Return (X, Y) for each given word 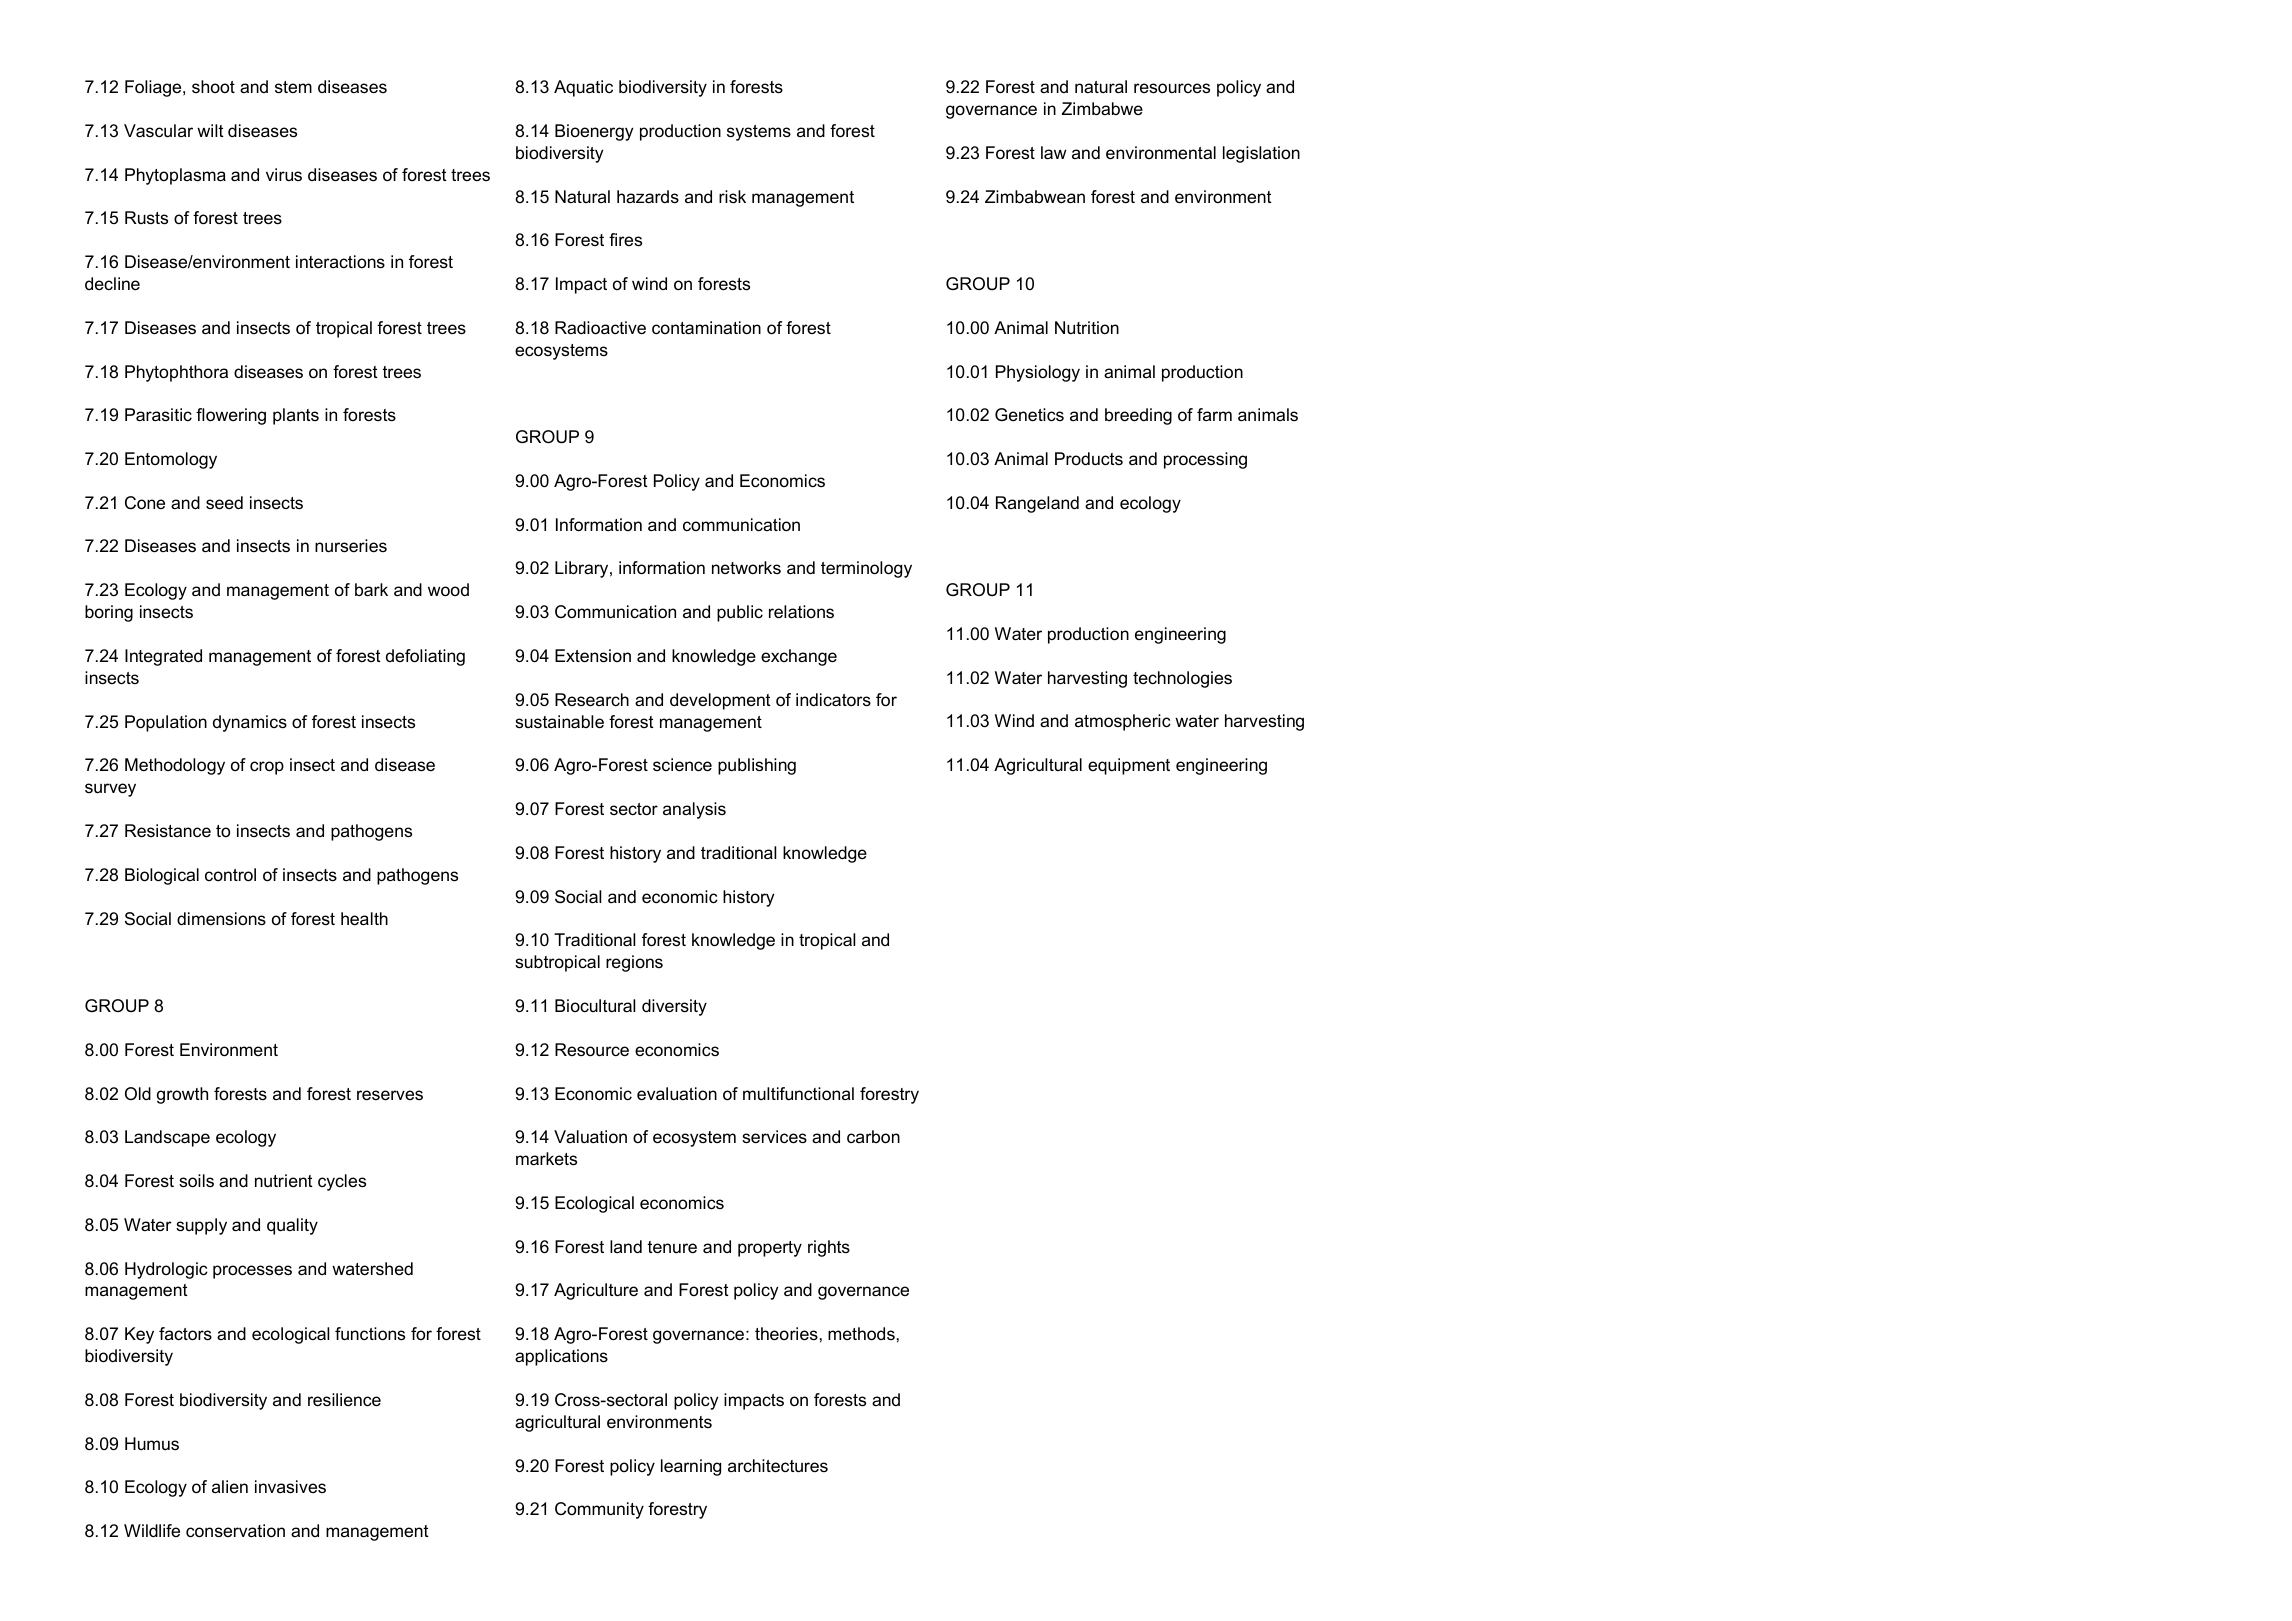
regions (634, 963)
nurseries (351, 546)
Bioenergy (594, 132)
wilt (210, 130)
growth (182, 1095)
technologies (1182, 679)
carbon (873, 1137)
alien (230, 1486)
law (1053, 152)
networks (746, 567)
